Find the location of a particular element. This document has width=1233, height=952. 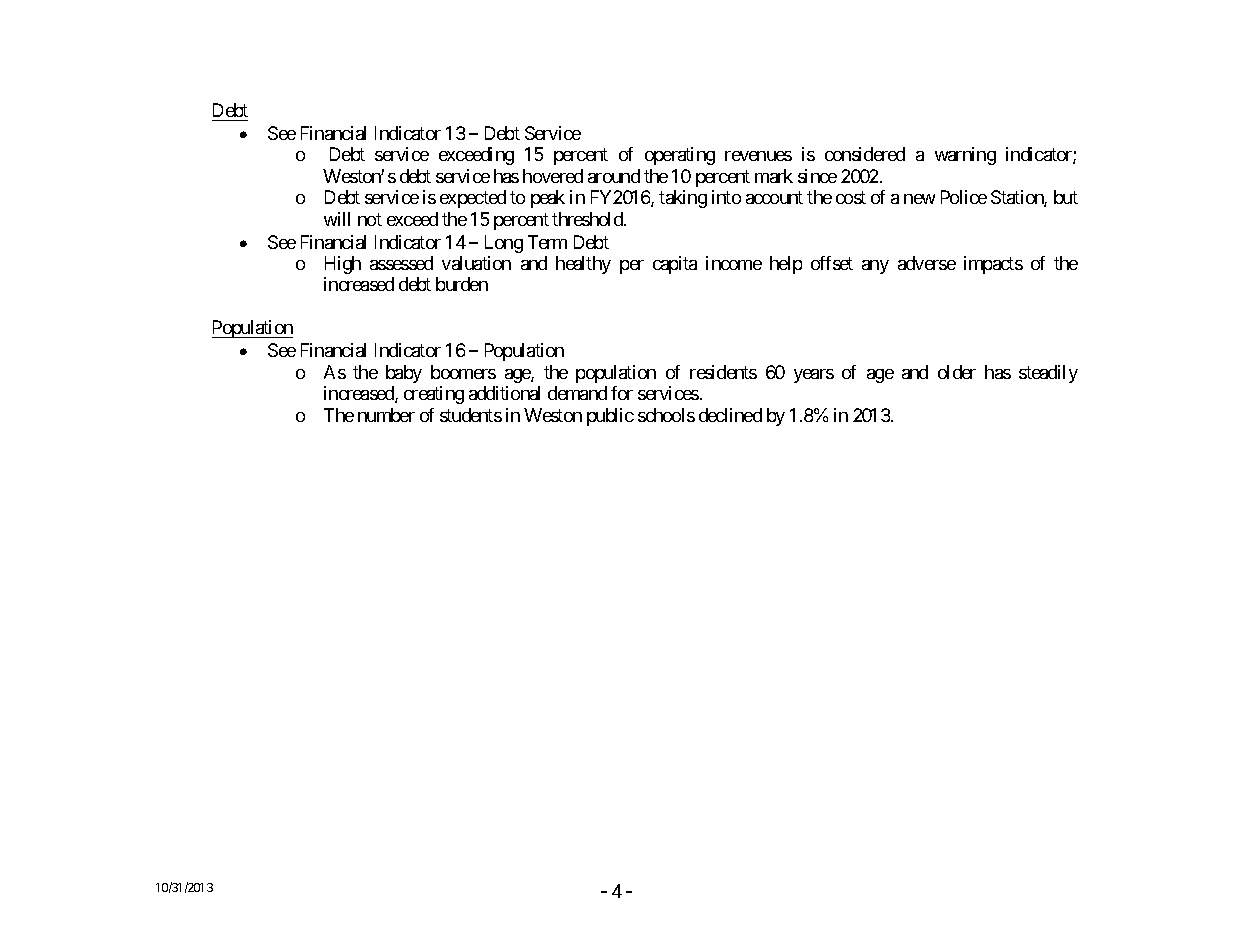

older is located at coordinates (957, 372).
